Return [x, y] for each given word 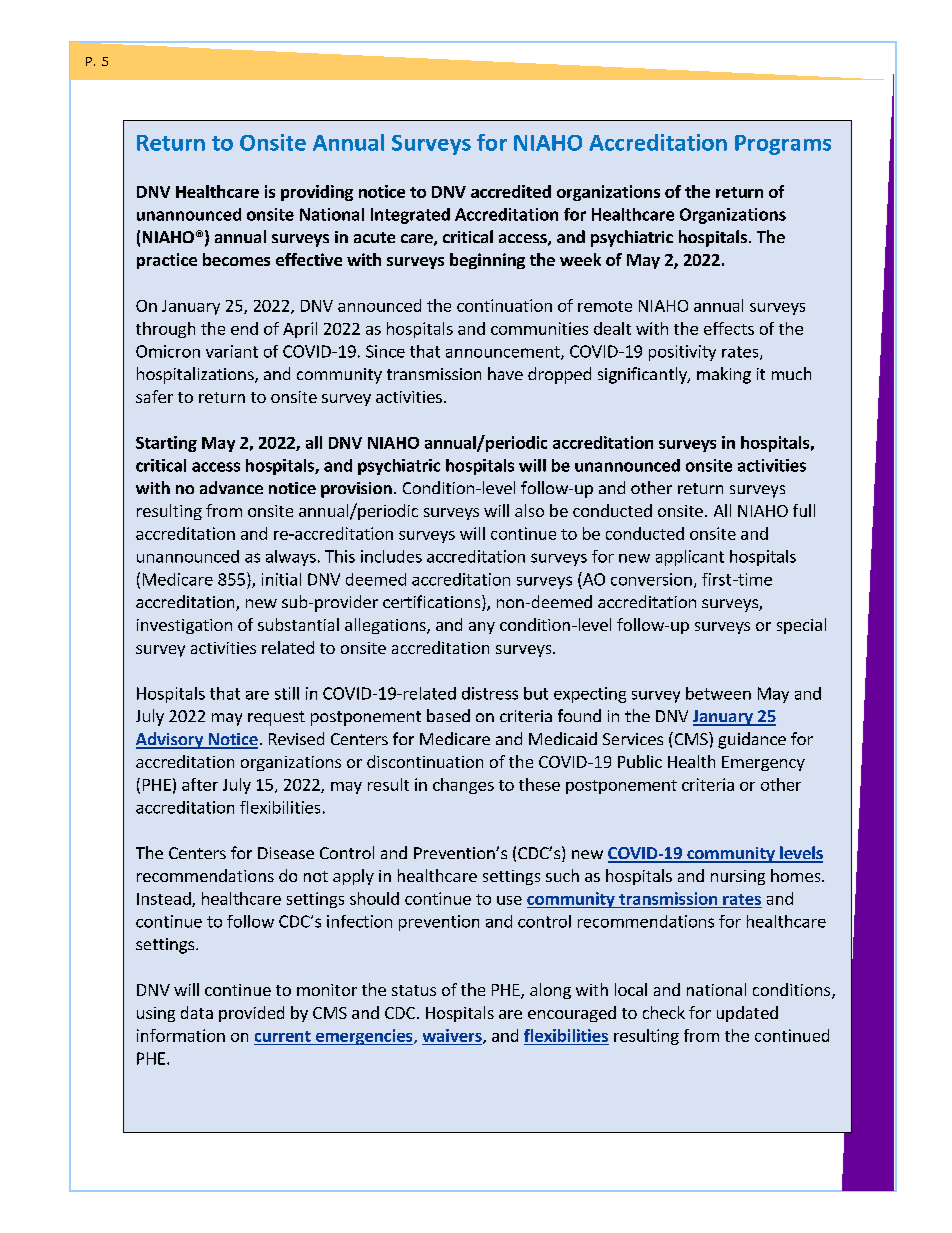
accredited [511, 191]
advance [231, 487]
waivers [453, 1036]
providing [317, 193]
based [448, 715]
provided [251, 1014]
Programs [783, 145]
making [724, 375]
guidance [752, 740]
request [276, 718]
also [529, 510]
